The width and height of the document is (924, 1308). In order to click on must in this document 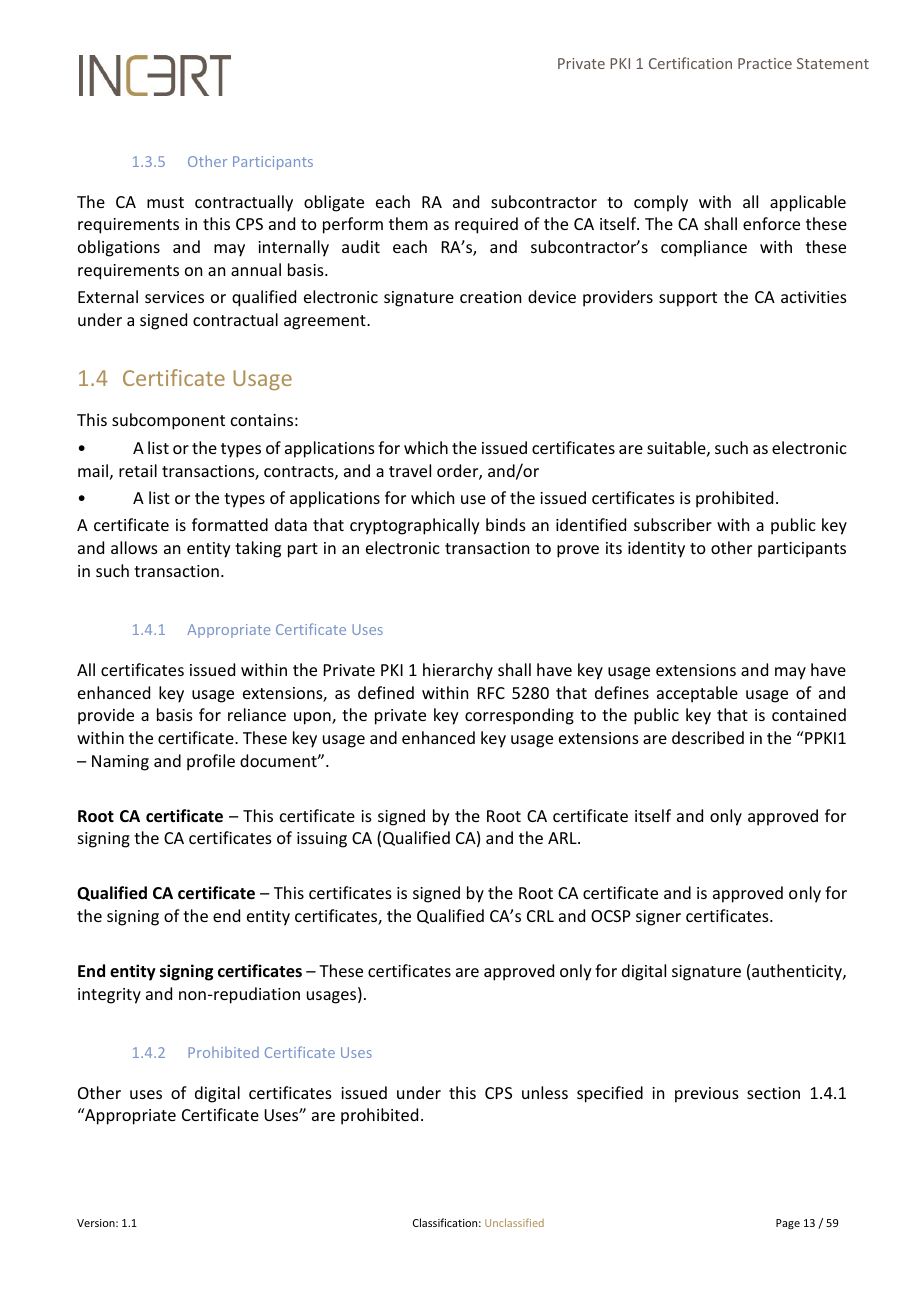, I will do `click(165, 202)`.
